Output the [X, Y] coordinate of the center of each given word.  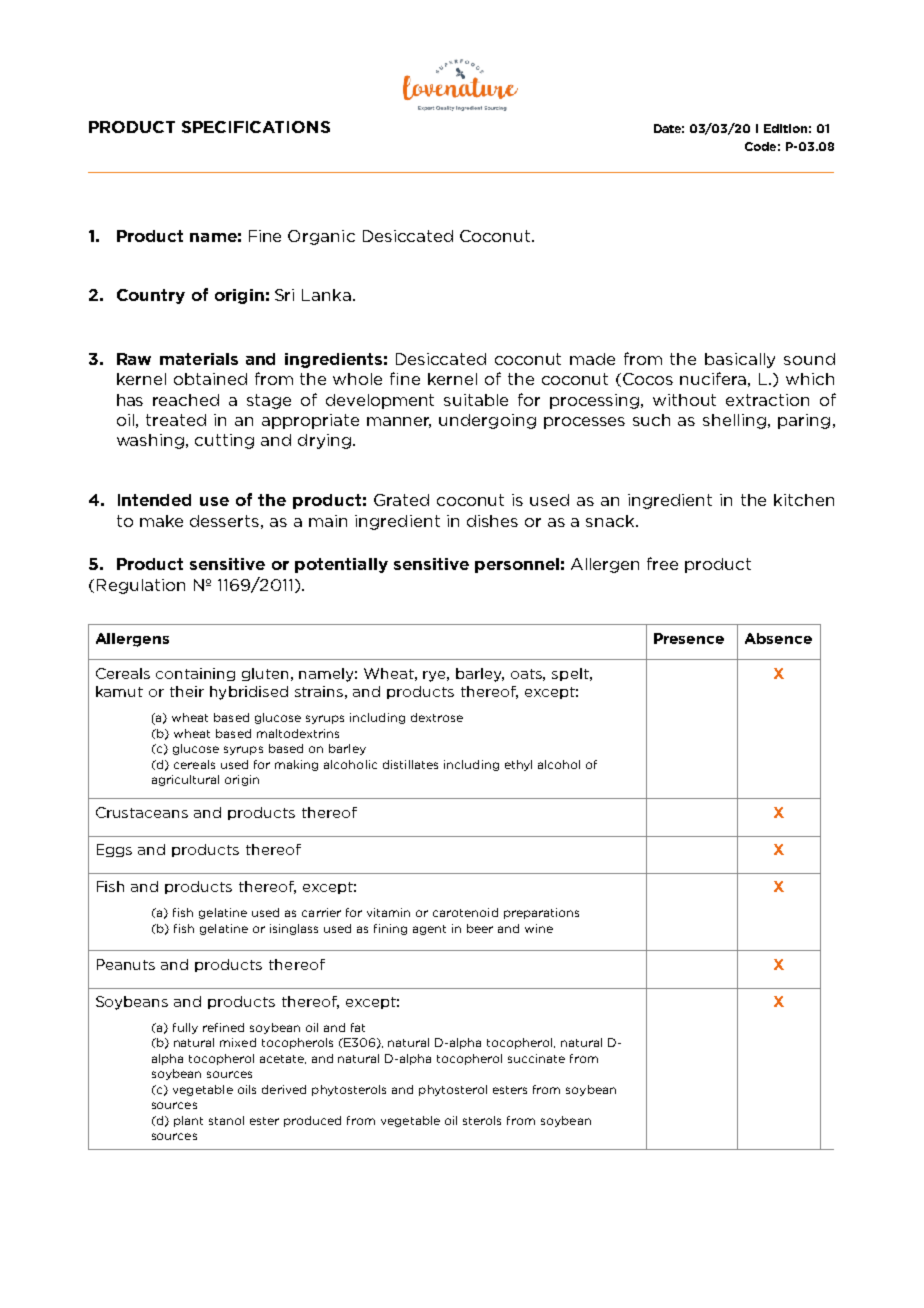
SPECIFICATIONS [256, 127]
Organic [321, 237]
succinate [536, 1058]
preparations [541, 913]
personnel [517, 565]
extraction [767, 400]
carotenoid [465, 912]
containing [195, 674]
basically [740, 360]
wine [539, 928]
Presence [689, 638]
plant [188, 1121]
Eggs [114, 850]
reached [186, 400]
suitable [476, 400]
